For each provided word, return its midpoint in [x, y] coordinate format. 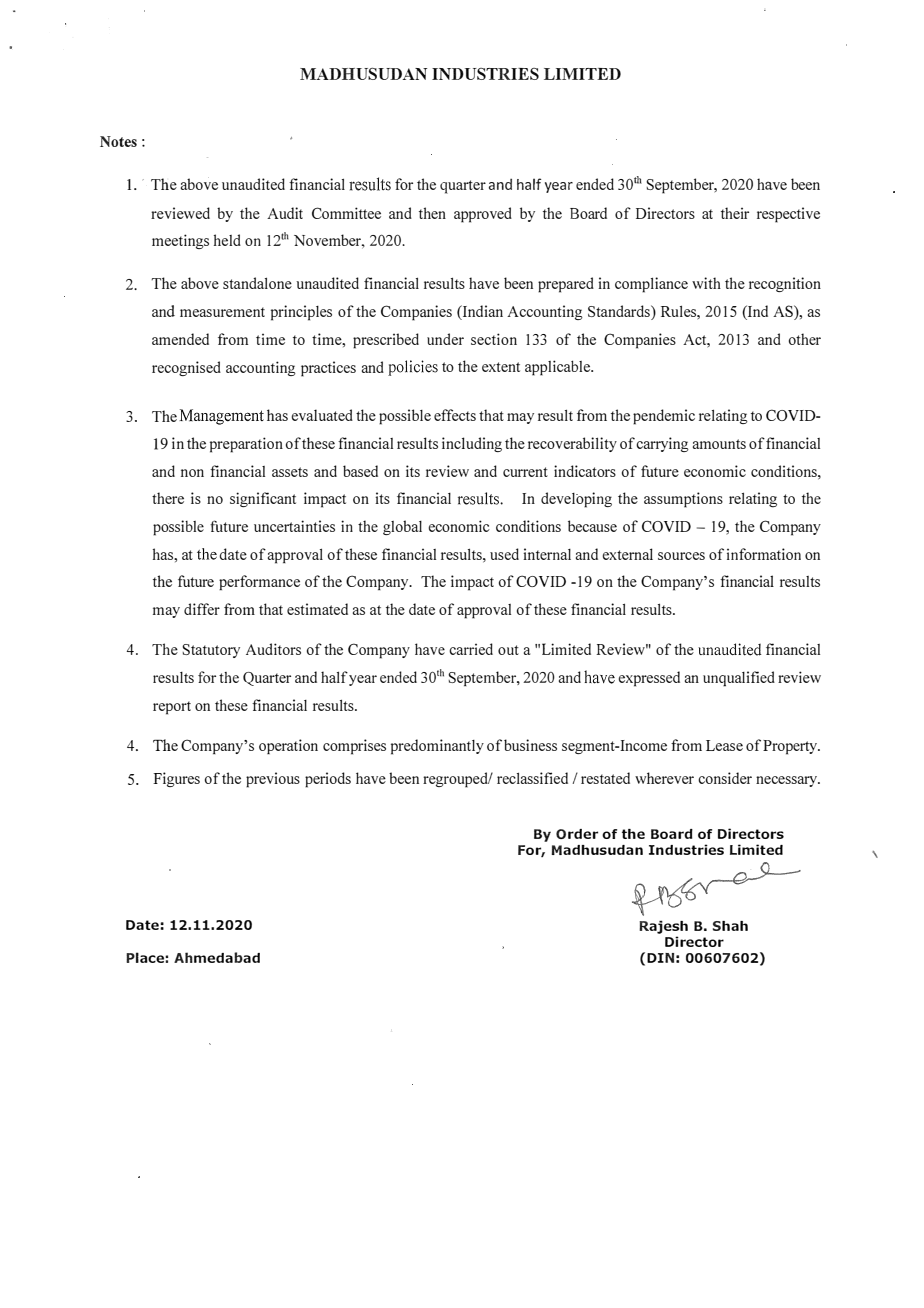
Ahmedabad [217, 957]
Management [221, 417]
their [735, 213]
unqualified [739, 679]
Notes [118, 141]
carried [471, 649]
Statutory [211, 651]
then [432, 213]
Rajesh [663, 927]
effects [455, 415]
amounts [719, 444]
